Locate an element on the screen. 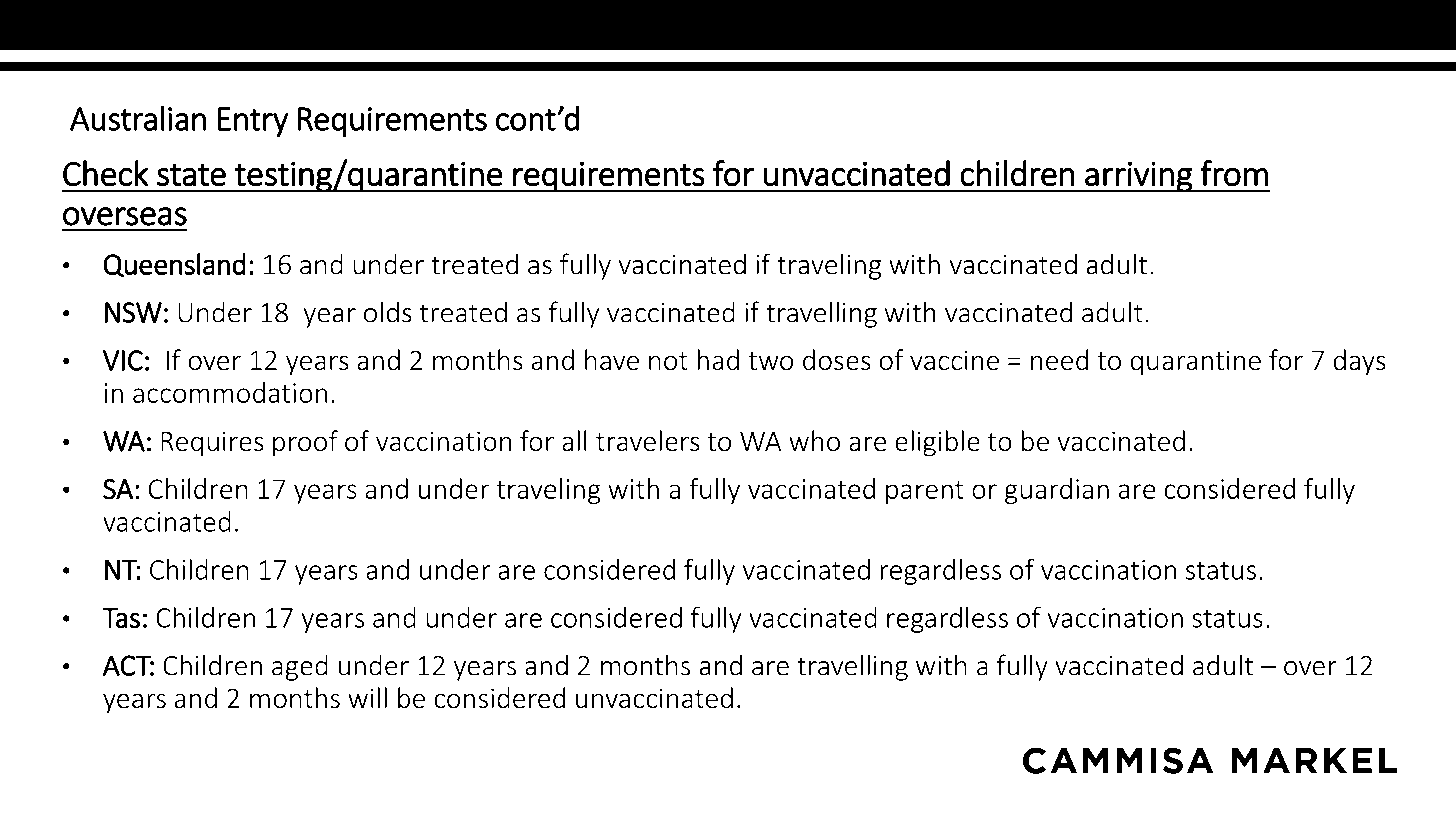  had is located at coordinates (718, 360).
